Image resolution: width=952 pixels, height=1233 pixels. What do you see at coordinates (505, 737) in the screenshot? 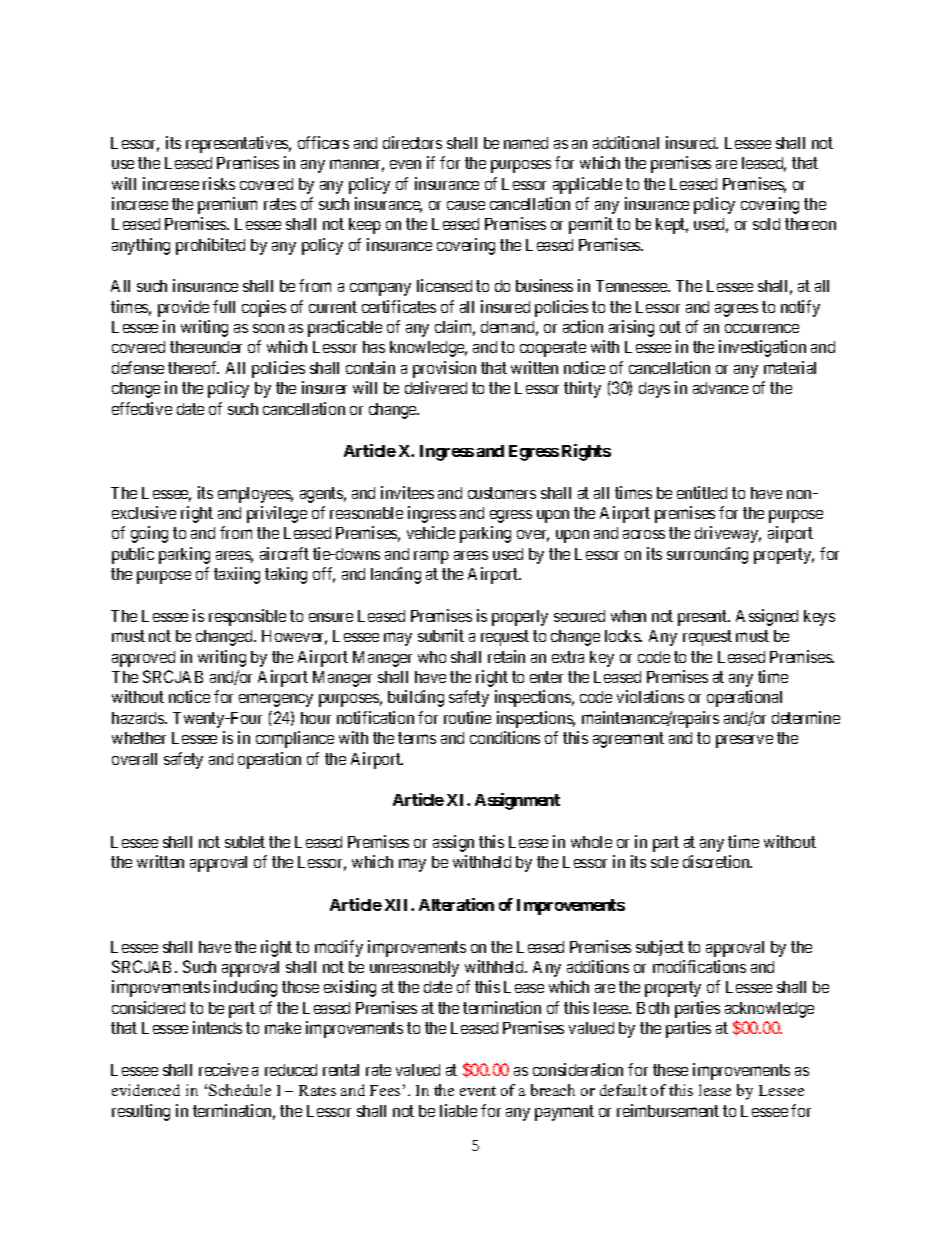
I see `conditions` at bounding box center [505, 737].
